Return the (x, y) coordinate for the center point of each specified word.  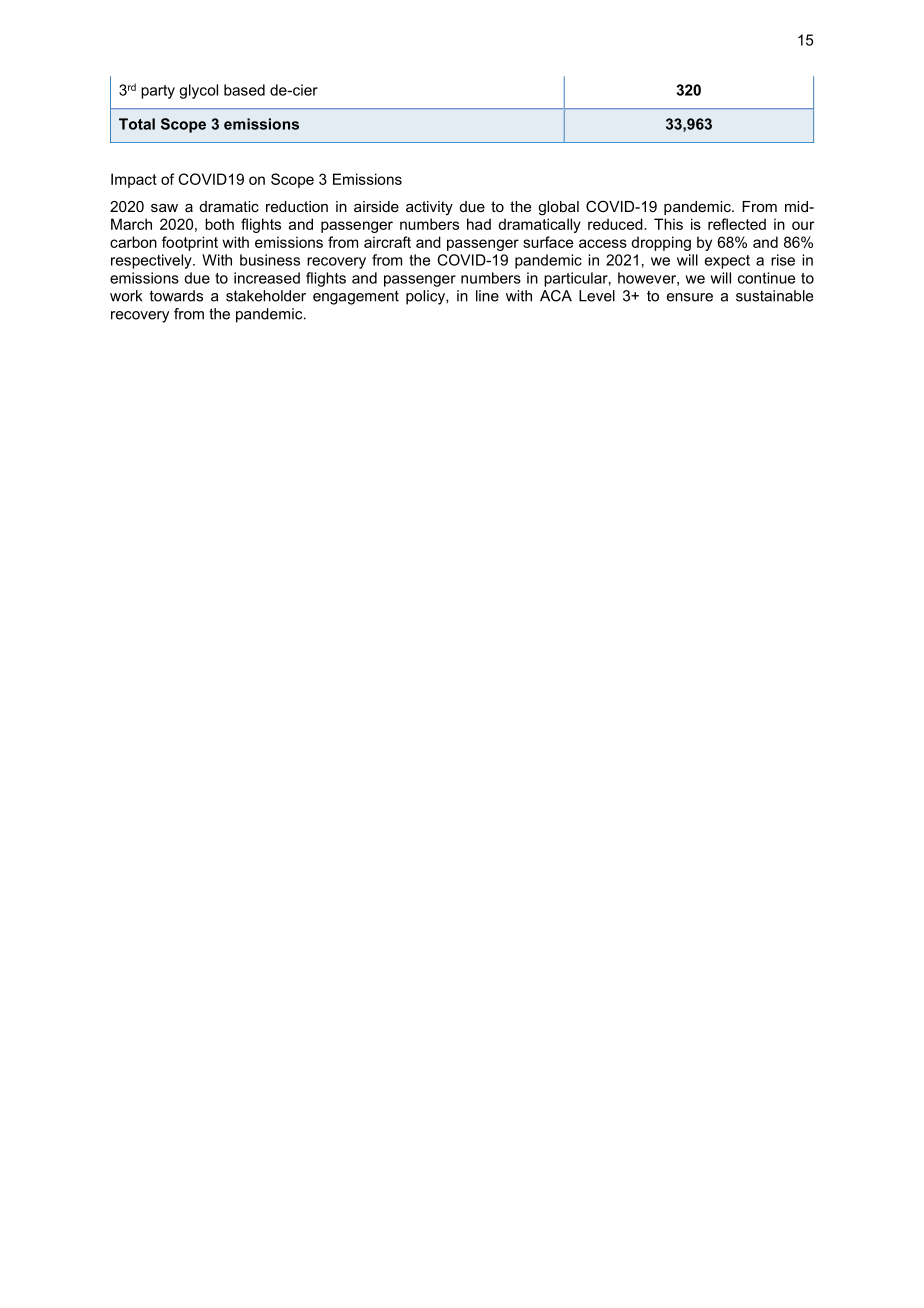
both (219, 224)
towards (176, 296)
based (244, 90)
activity (429, 208)
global (558, 208)
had (479, 224)
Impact (134, 180)
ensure (690, 297)
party (158, 92)
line (487, 296)
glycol (198, 91)
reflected (737, 224)
